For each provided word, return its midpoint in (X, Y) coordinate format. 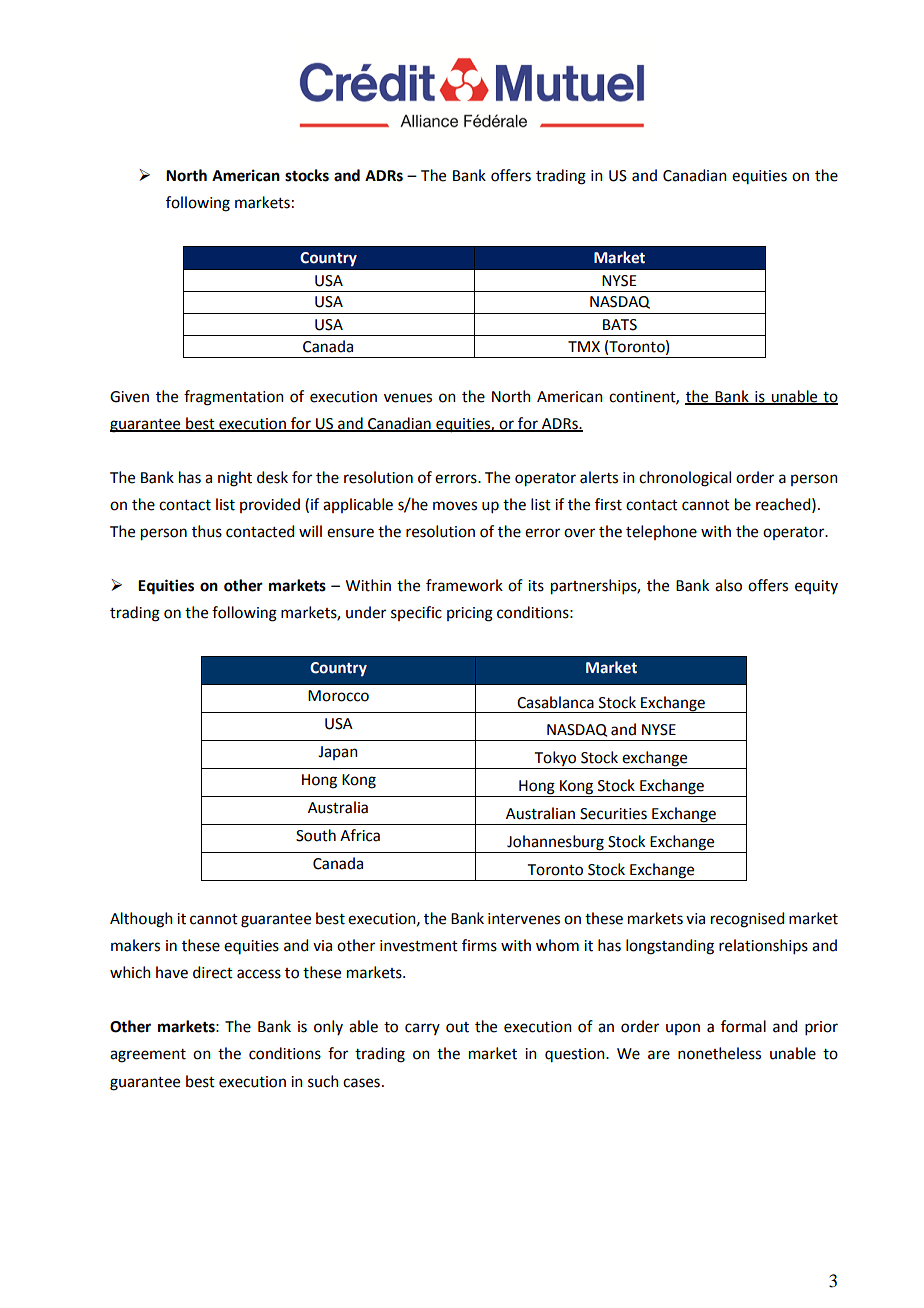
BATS (620, 325)
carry (422, 1029)
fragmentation (234, 398)
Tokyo (556, 760)
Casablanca (555, 702)
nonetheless (719, 1053)
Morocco (338, 696)
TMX (584, 346)
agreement (148, 1056)
